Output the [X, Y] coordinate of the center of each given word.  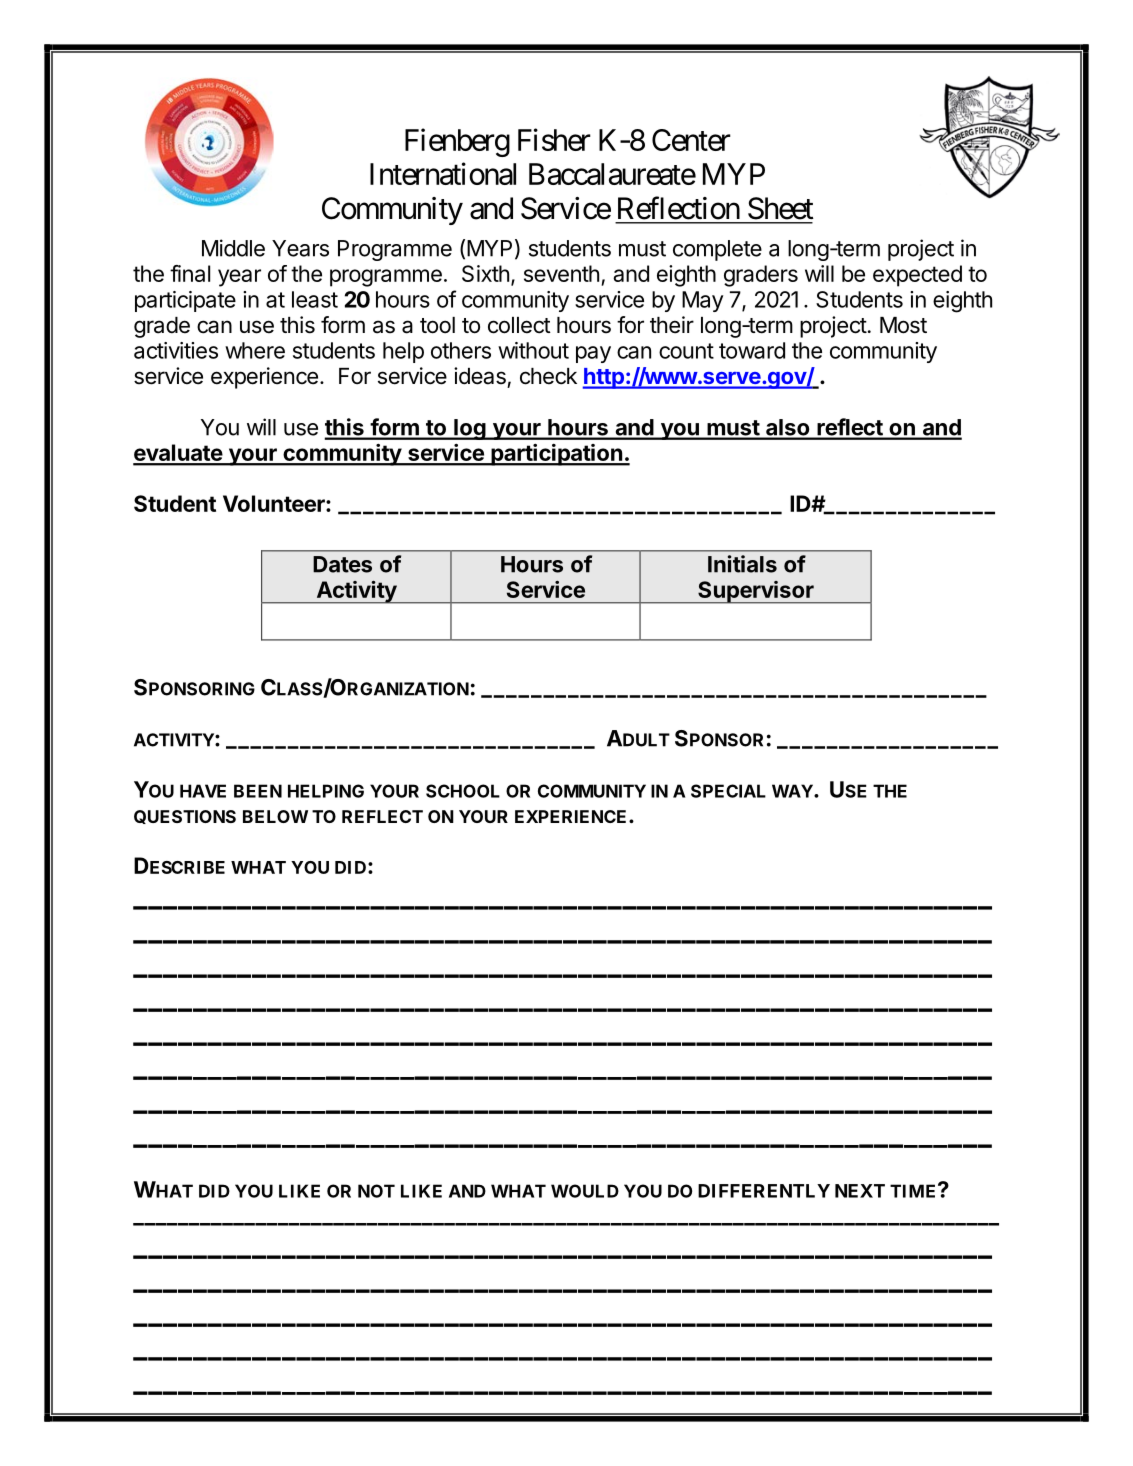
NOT [376, 1191]
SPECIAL [728, 791]
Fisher [554, 139]
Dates [342, 564]
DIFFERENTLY [764, 1191]
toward [752, 350]
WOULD [585, 1191]
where [255, 350]
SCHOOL [463, 791]
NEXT [860, 1191]
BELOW [275, 816]
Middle [233, 248]
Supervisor [756, 592]
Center [691, 140]
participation [556, 455]
